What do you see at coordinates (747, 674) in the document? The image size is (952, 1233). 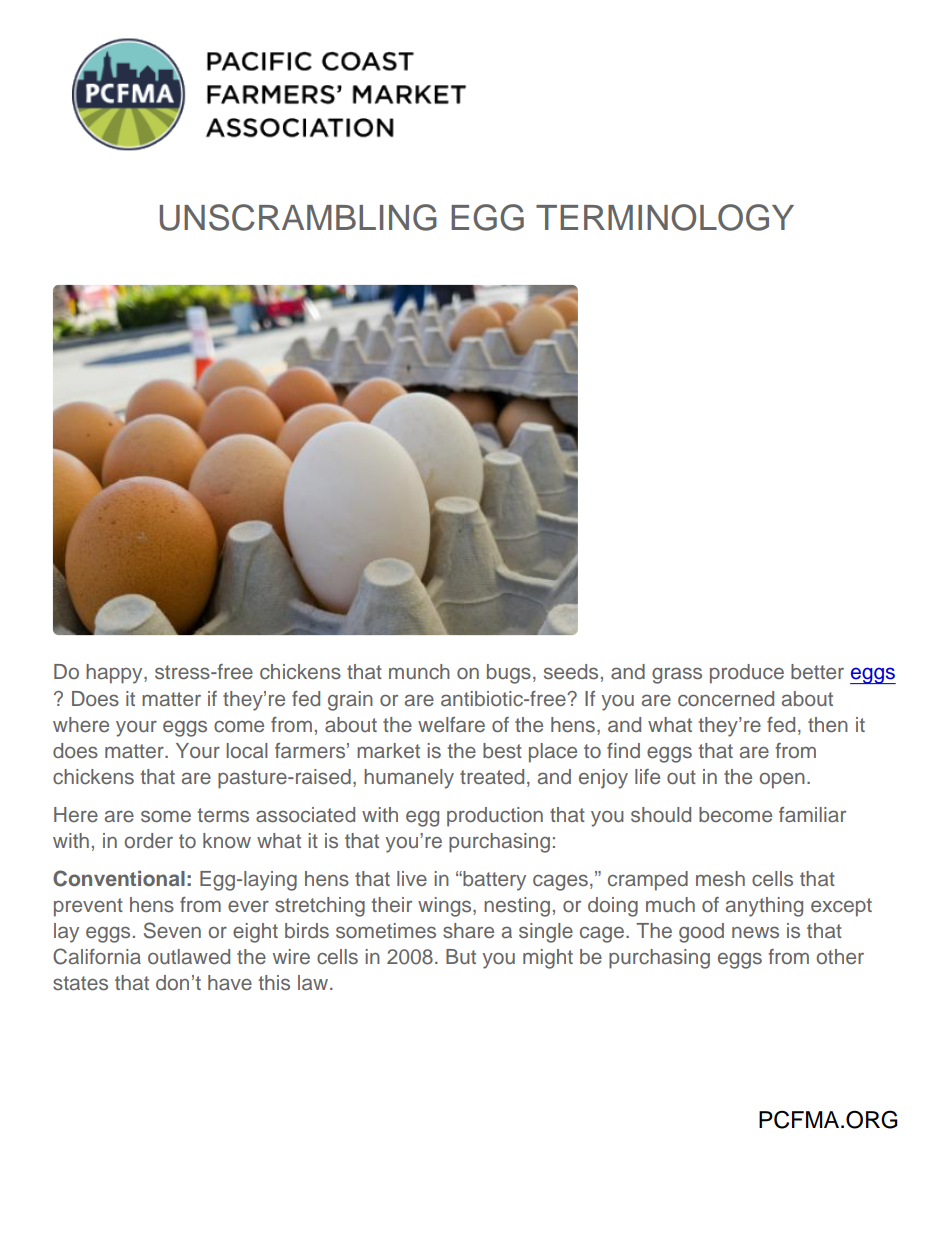 I see `produce` at bounding box center [747, 674].
